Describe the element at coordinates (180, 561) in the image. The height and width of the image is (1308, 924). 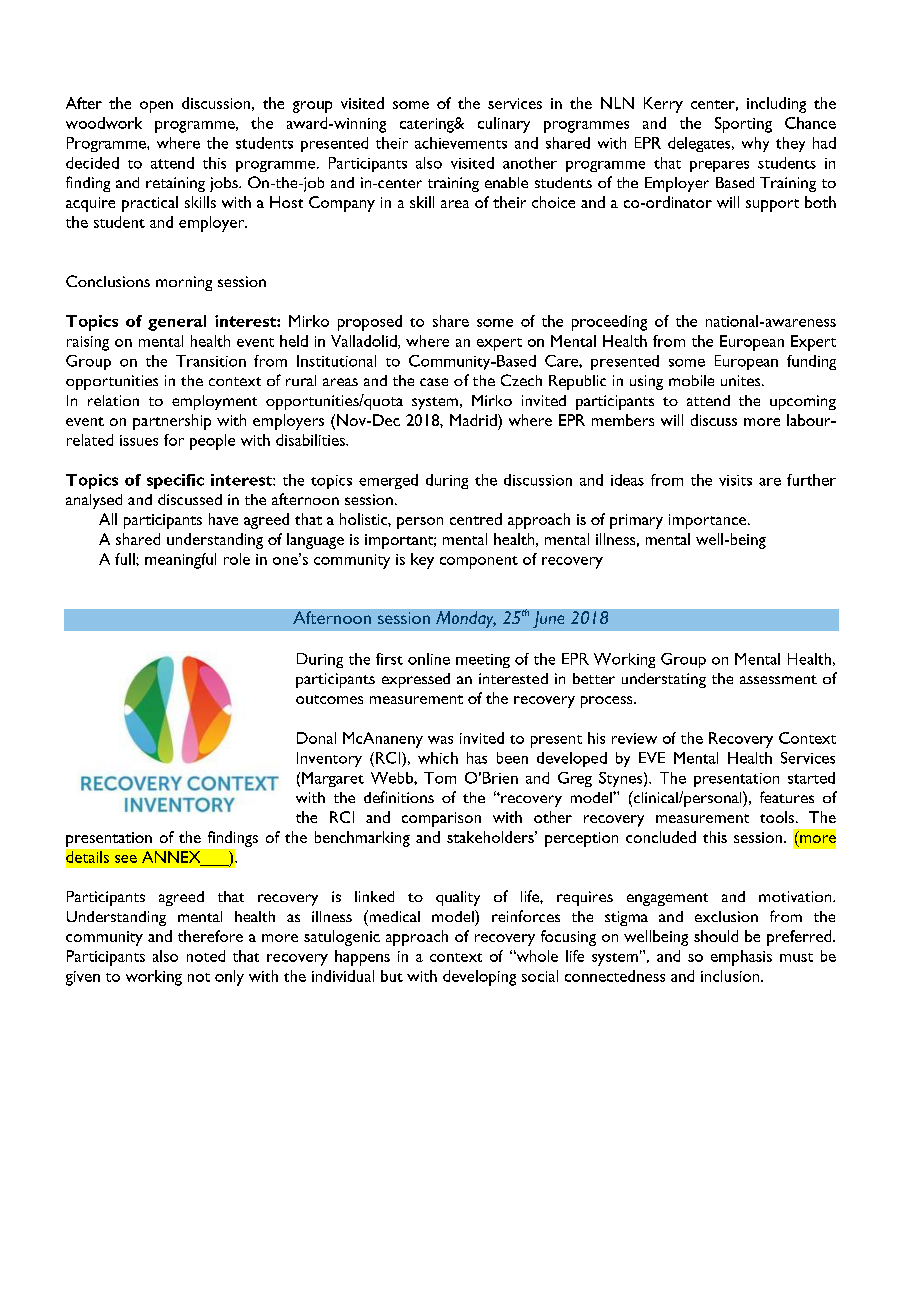
I see `meaningful` at that location.
